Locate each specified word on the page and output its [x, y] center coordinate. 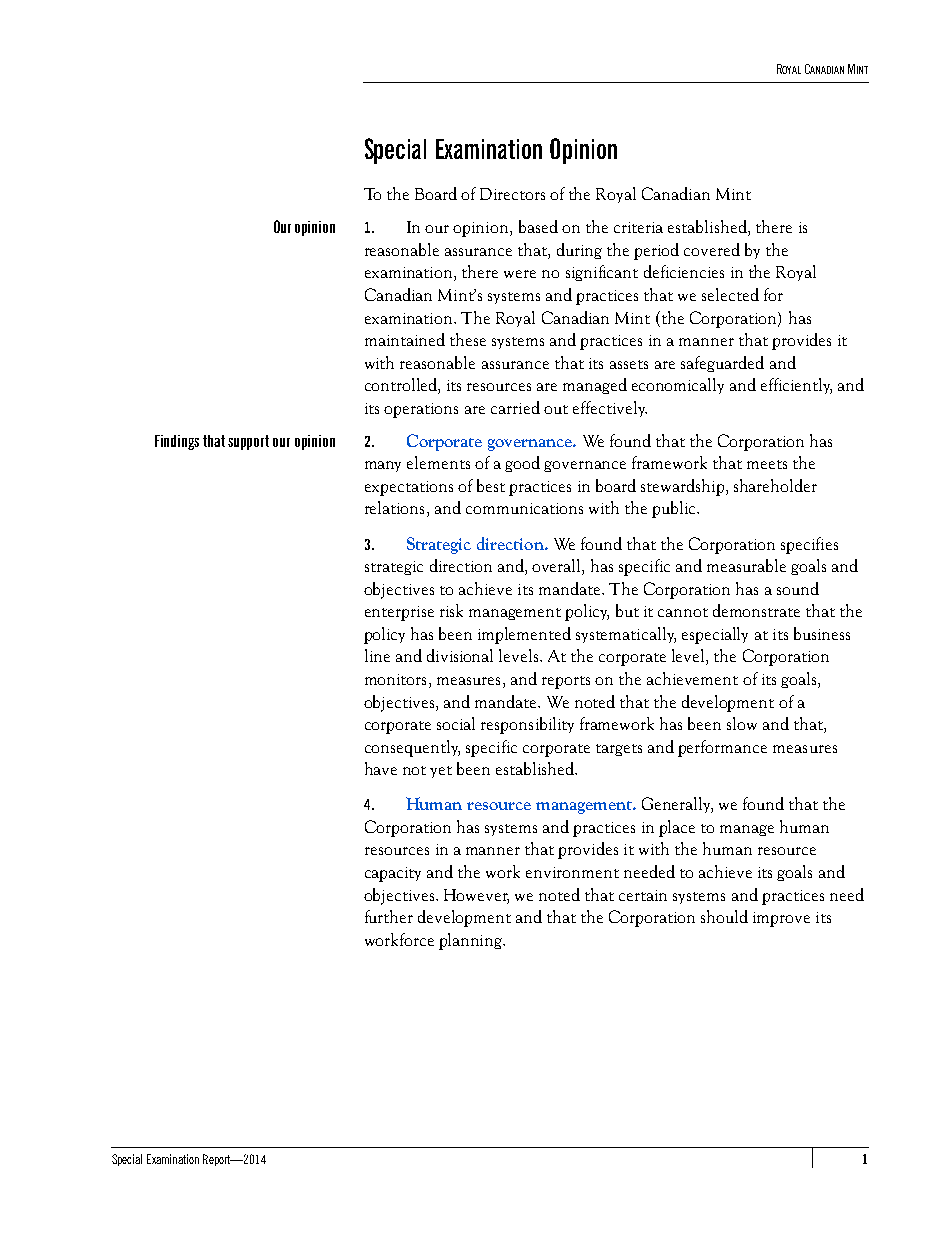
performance [722, 748]
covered [712, 249]
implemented [524, 635]
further [389, 916]
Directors [512, 194]
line [377, 655]
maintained [405, 339]
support [248, 442]
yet [441, 772]
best [491, 485]
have [381, 768]
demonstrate [756, 610]
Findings [177, 442]
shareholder [775, 485]
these [468, 339]
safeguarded [722, 364]
